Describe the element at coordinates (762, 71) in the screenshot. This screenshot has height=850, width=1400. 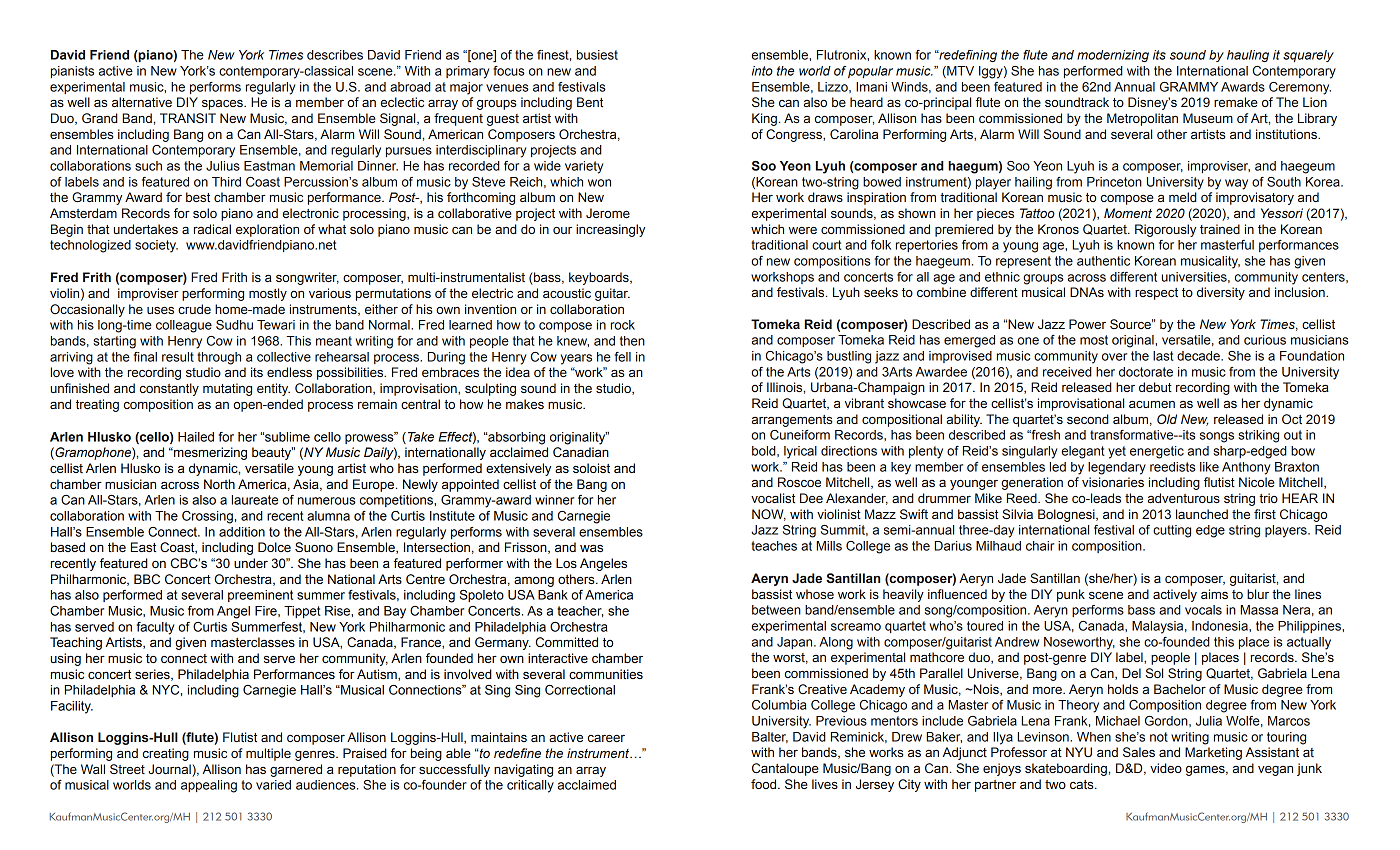
I see `into` at that location.
